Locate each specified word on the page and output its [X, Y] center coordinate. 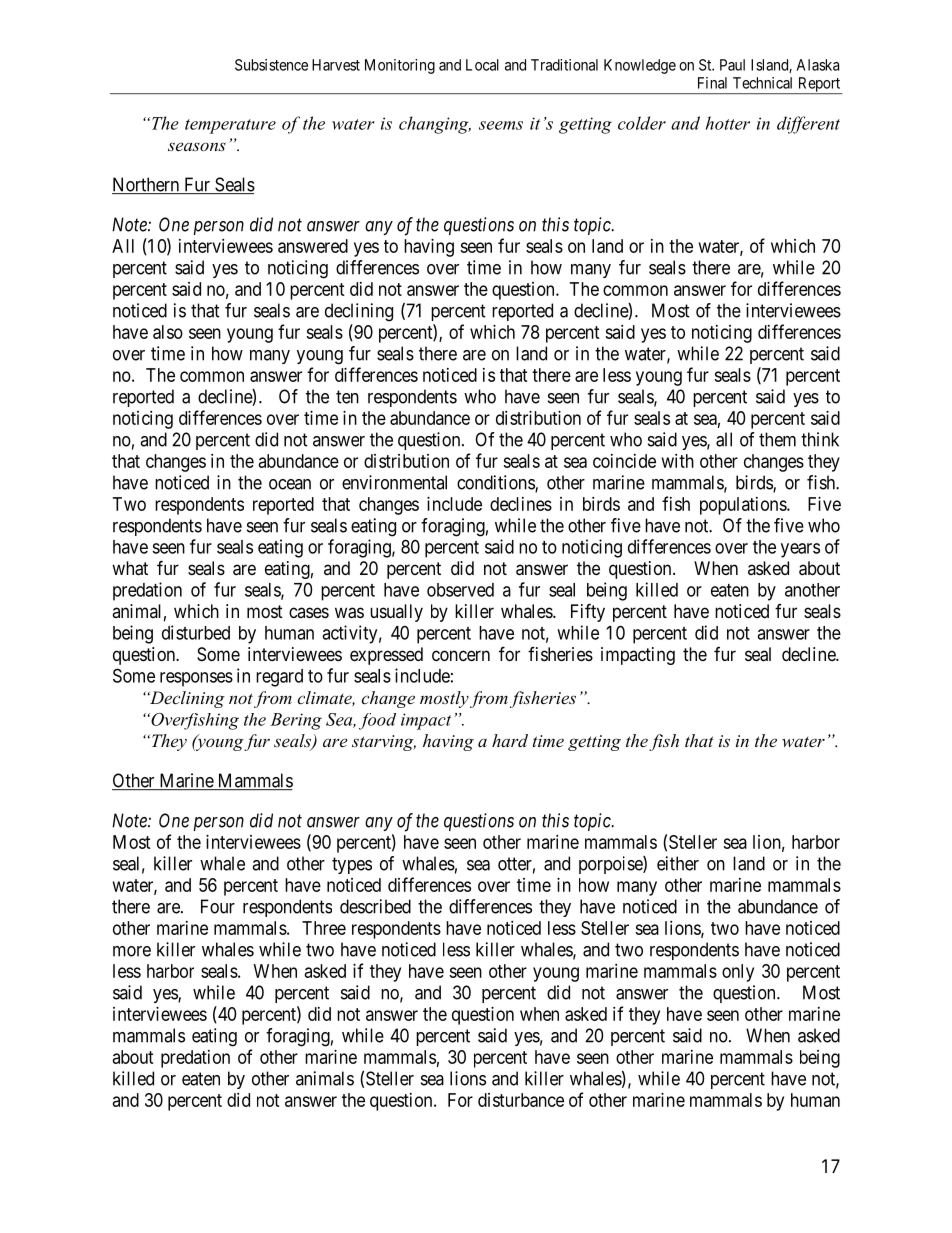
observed [460, 590]
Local [482, 65]
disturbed [196, 632]
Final [712, 83]
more [132, 951]
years [800, 550]
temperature [230, 126]
